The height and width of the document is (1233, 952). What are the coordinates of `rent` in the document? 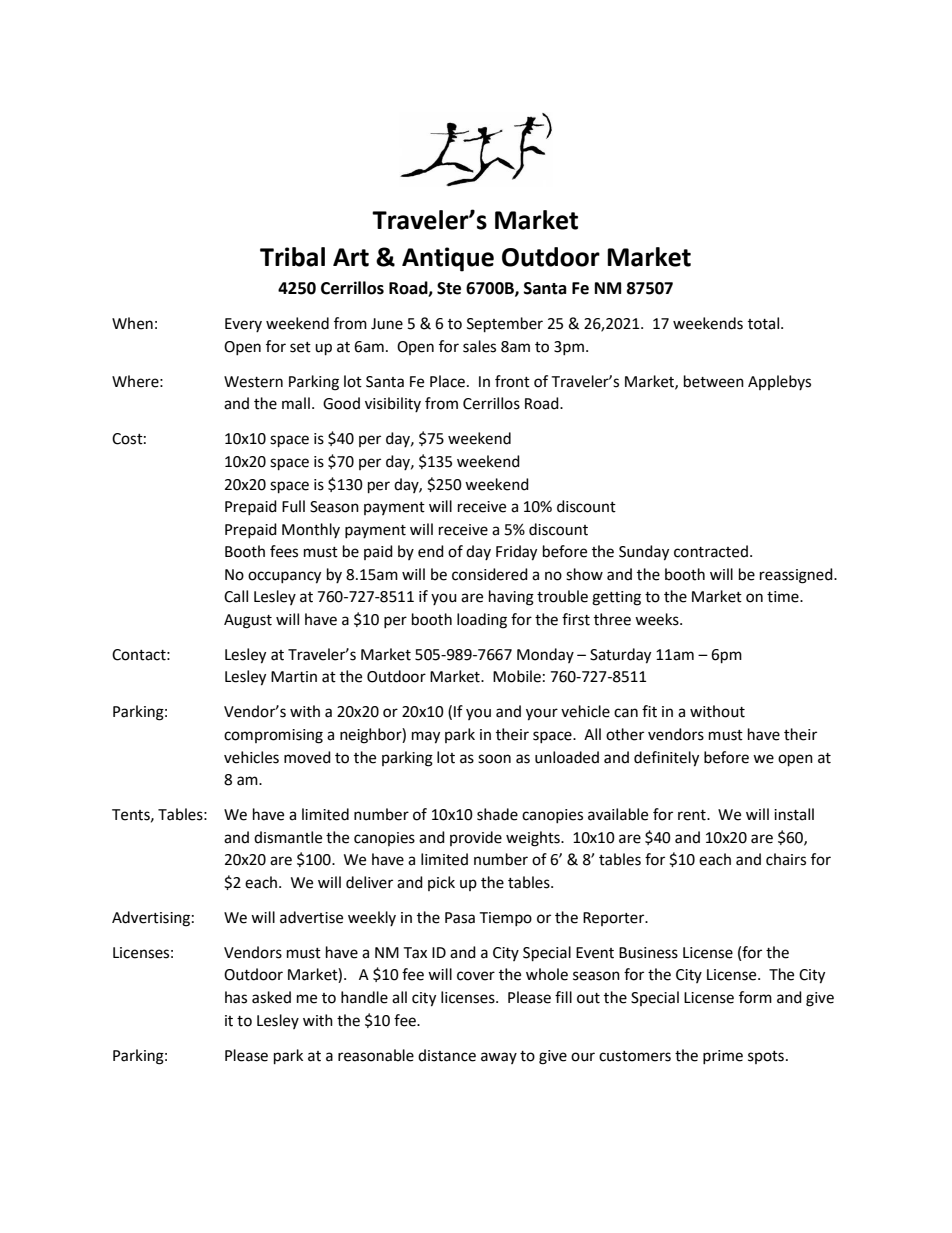 It's located at (693, 815).
